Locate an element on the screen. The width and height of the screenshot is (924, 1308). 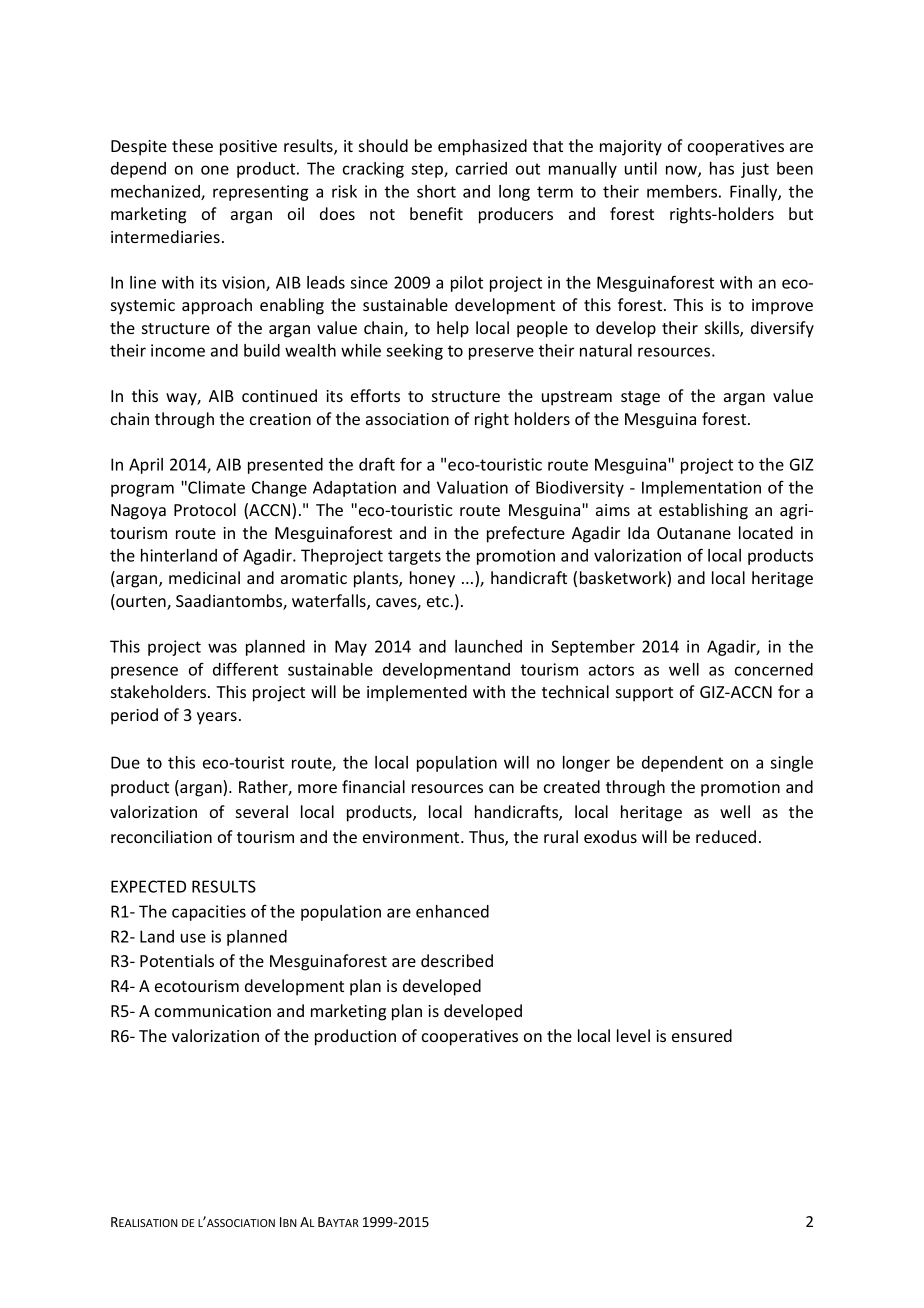
located is located at coordinates (766, 532).
